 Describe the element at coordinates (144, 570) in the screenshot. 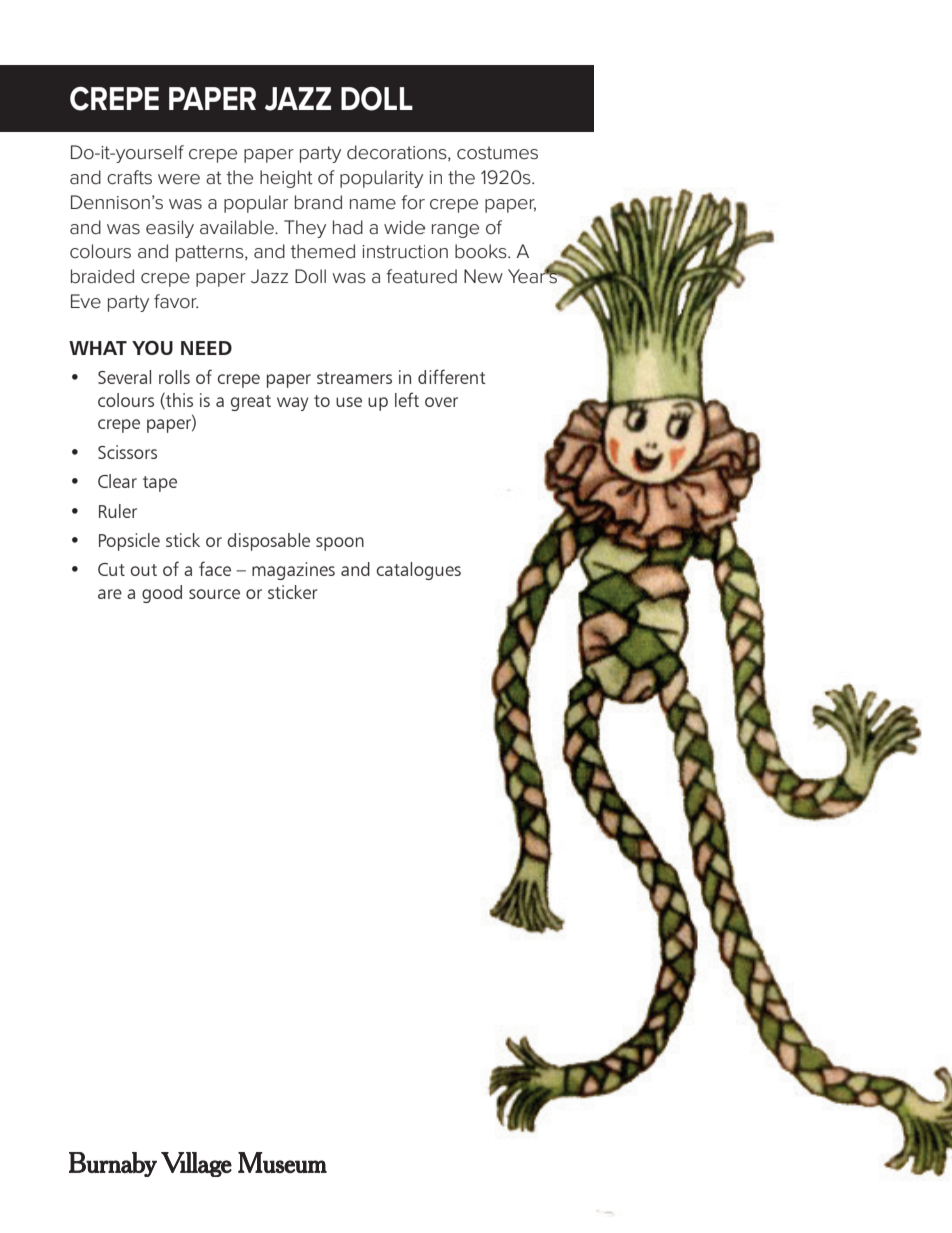

I see `out` at that location.
